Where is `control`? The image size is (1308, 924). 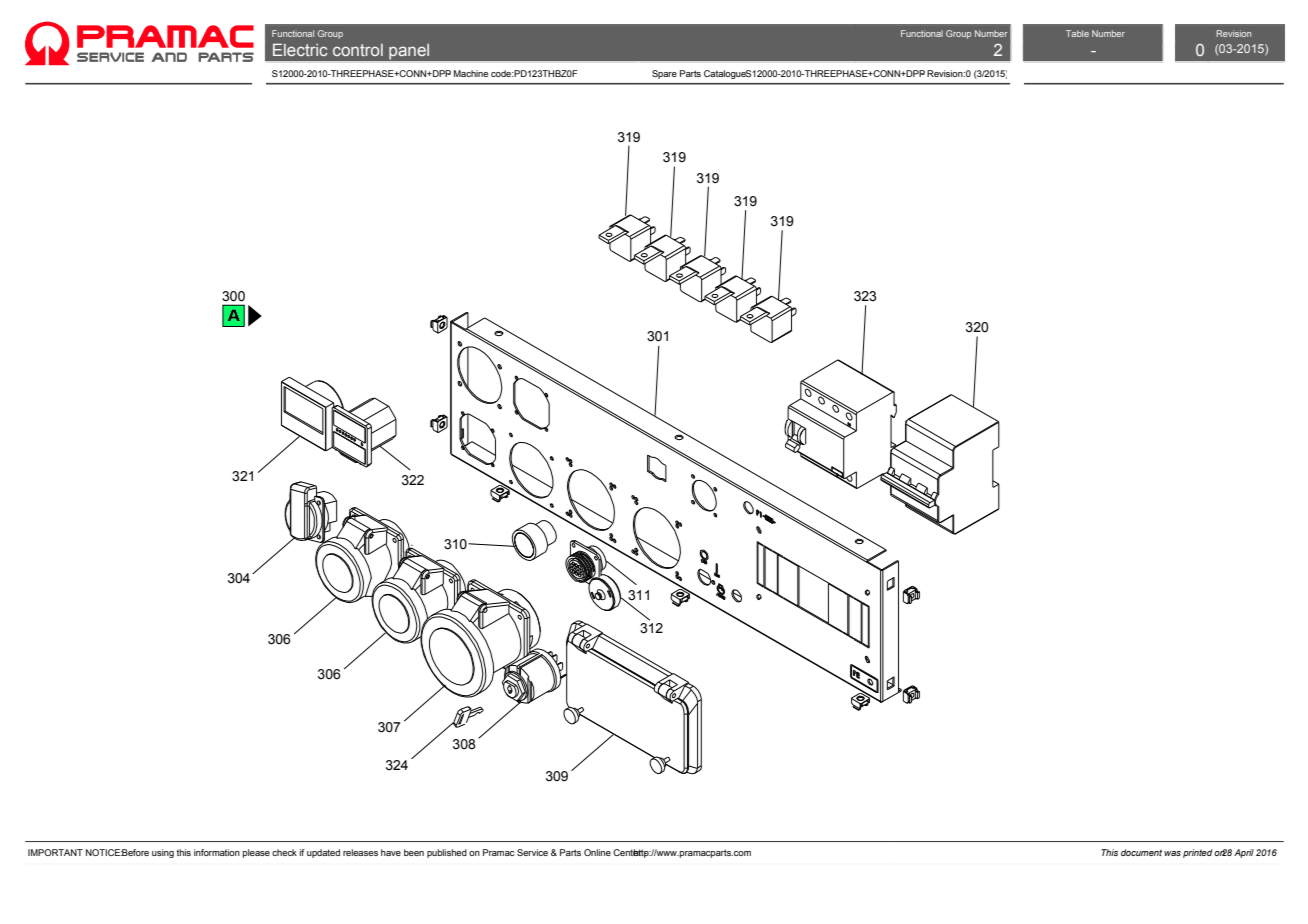 control is located at coordinates (358, 50).
